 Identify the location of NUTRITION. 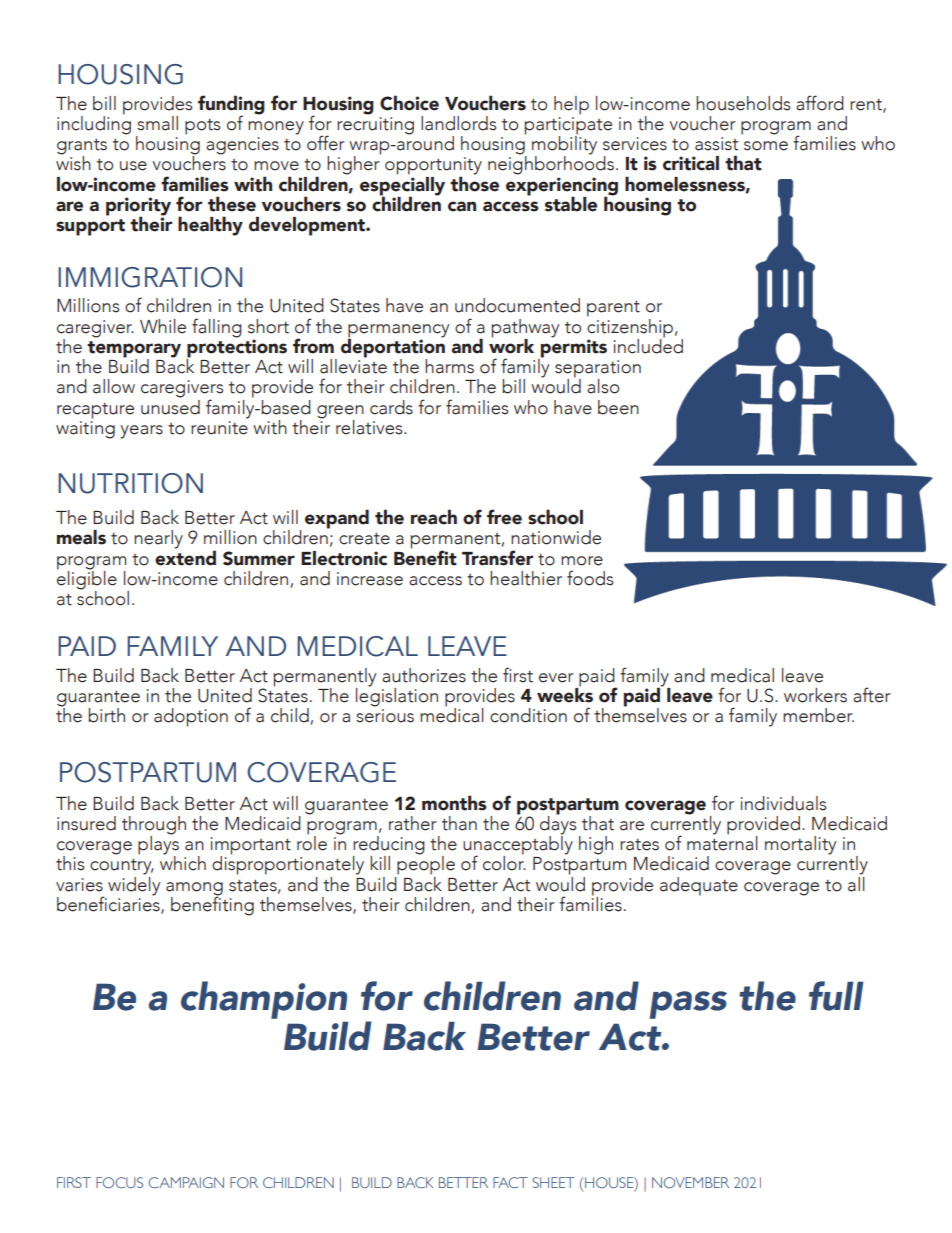
(130, 483).
